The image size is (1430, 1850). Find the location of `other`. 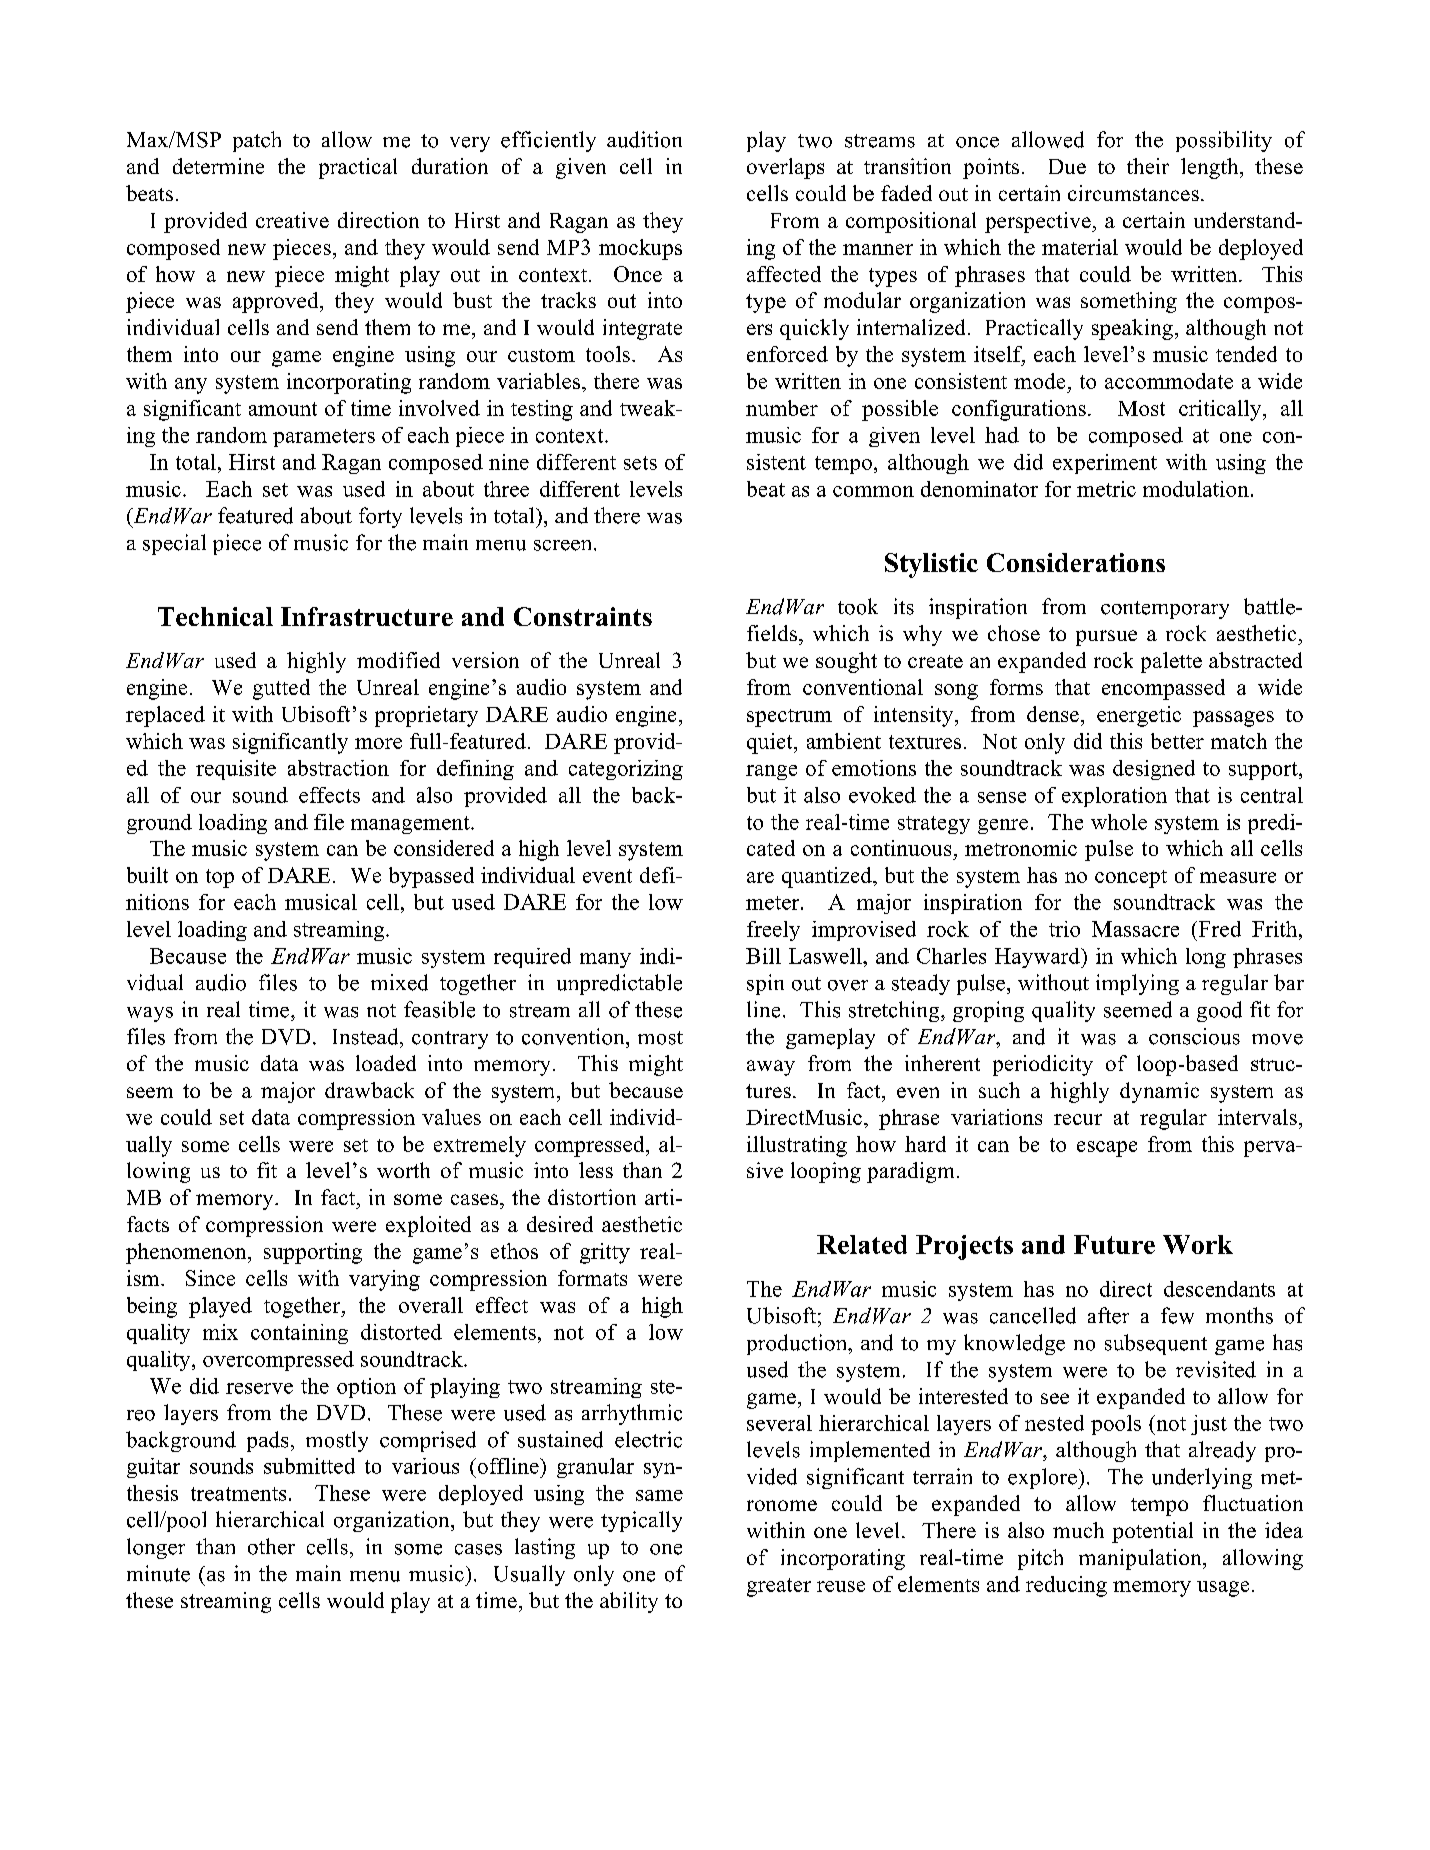

other is located at coordinates (271, 1546).
